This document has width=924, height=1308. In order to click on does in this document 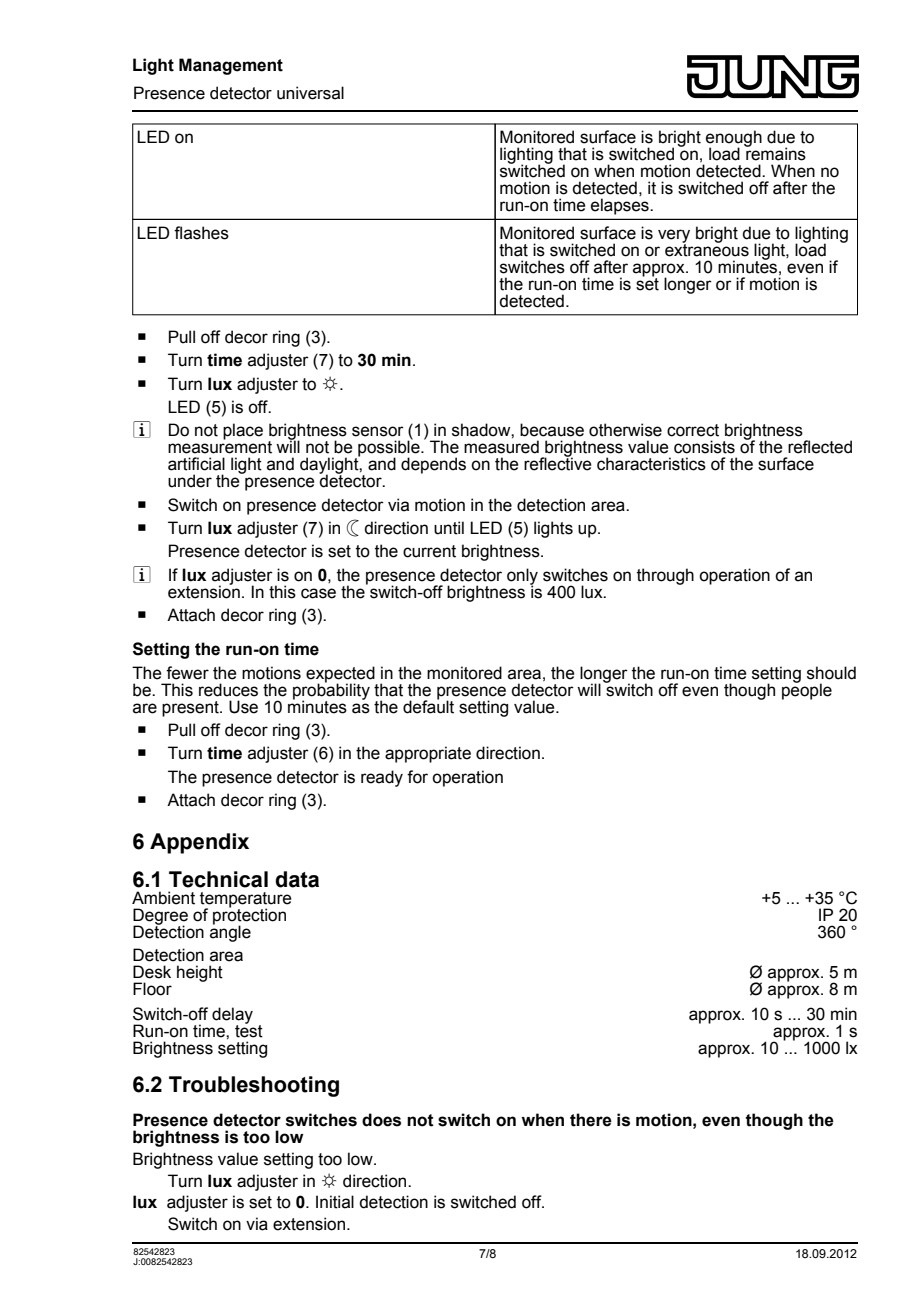, I will do `click(381, 1120)`.
